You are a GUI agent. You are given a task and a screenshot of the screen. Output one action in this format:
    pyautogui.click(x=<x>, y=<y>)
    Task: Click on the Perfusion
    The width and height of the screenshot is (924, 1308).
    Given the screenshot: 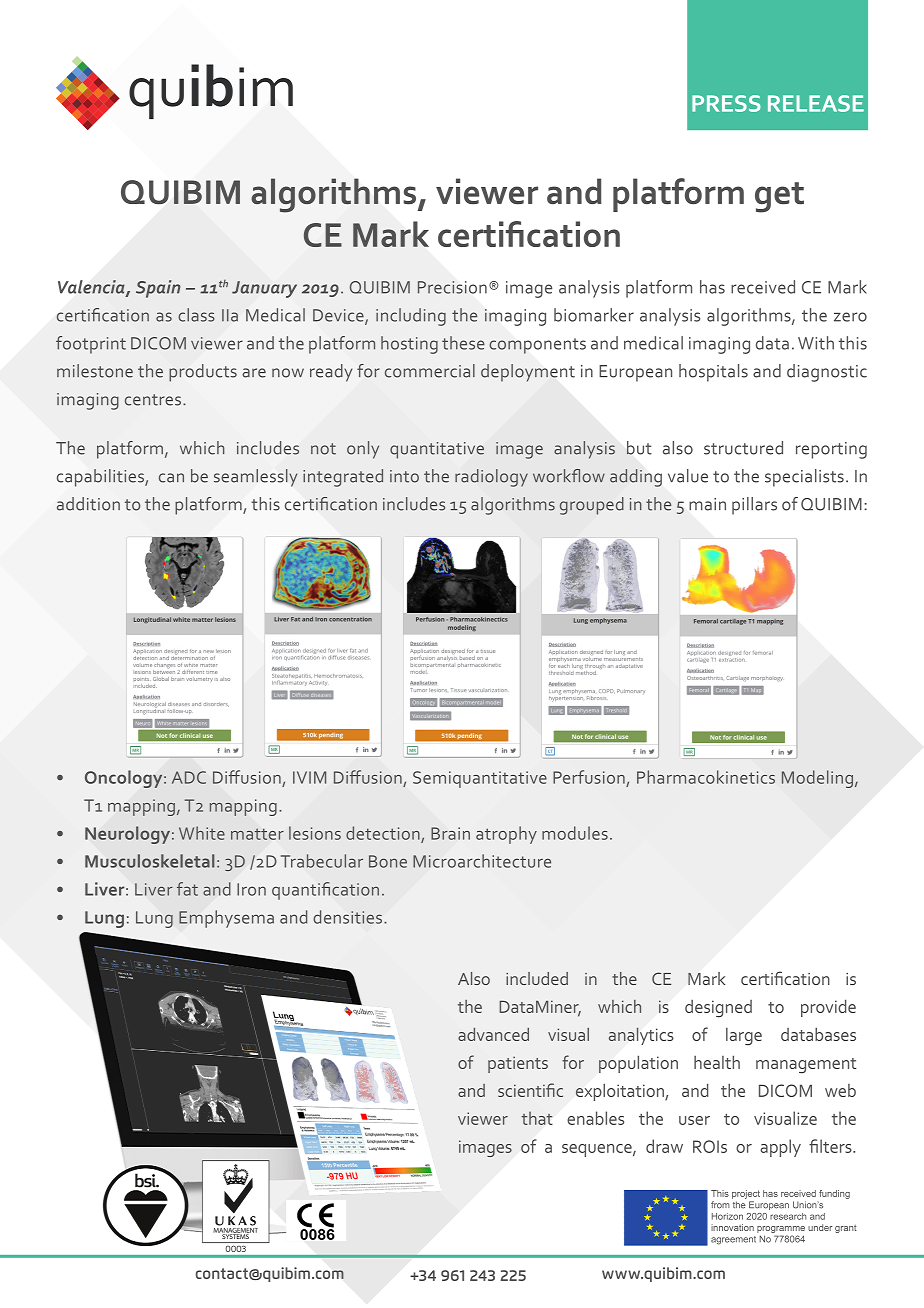 What is the action you would take?
    pyautogui.click(x=589, y=777)
